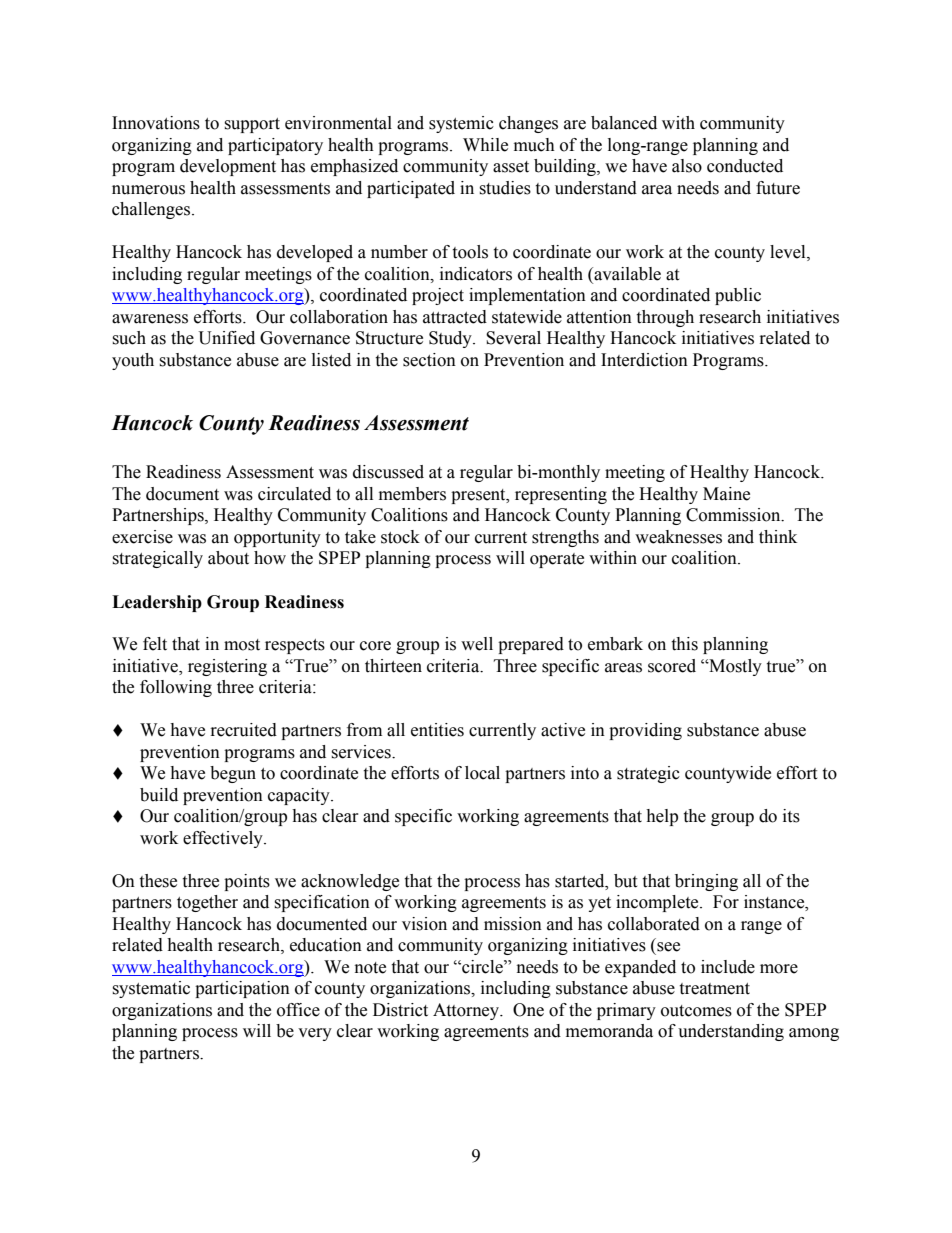  What do you see at coordinates (778, 537) in the screenshot?
I see `think` at bounding box center [778, 537].
